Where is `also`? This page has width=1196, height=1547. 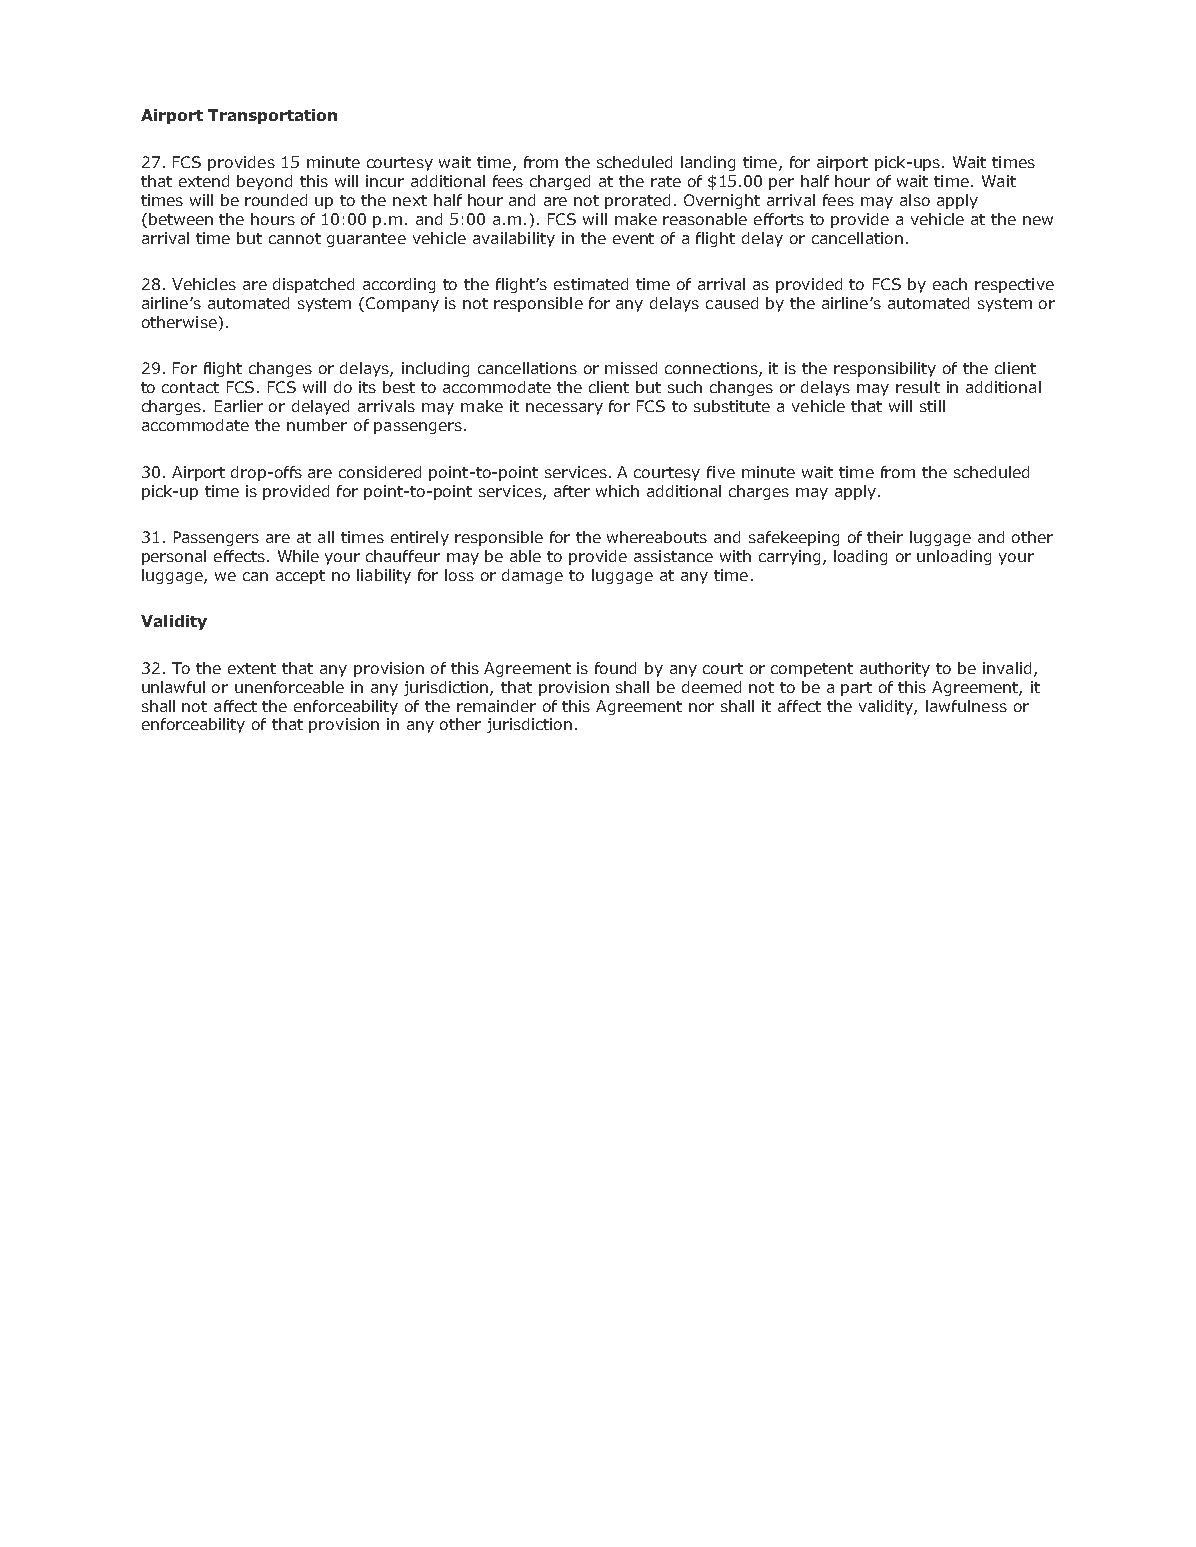
also is located at coordinates (915, 200).
